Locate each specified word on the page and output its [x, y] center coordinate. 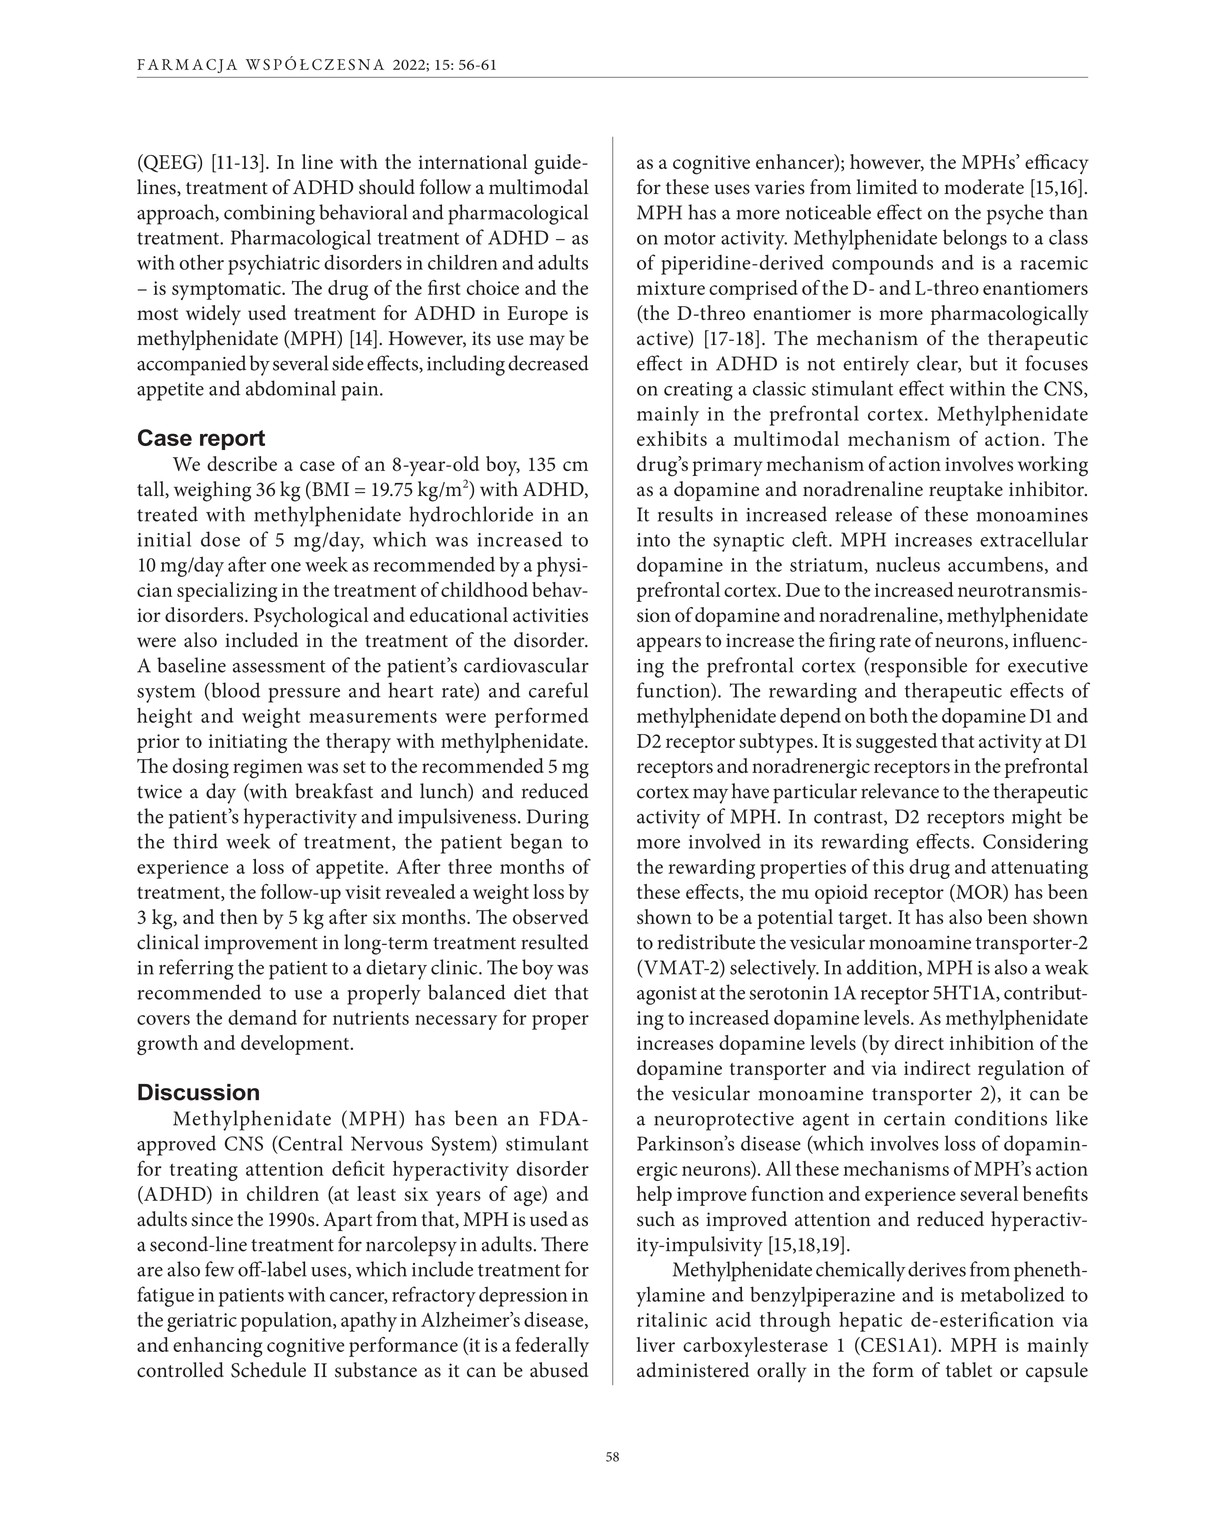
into [653, 540]
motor [690, 238]
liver [655, 1344]
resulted [555, 942]
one [286, 567]
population [287, 1322]
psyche [1015, 214]
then [239, 916]
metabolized [1013, 1294]
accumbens [995, 564]
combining [269, 214]
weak [1066, 967]
